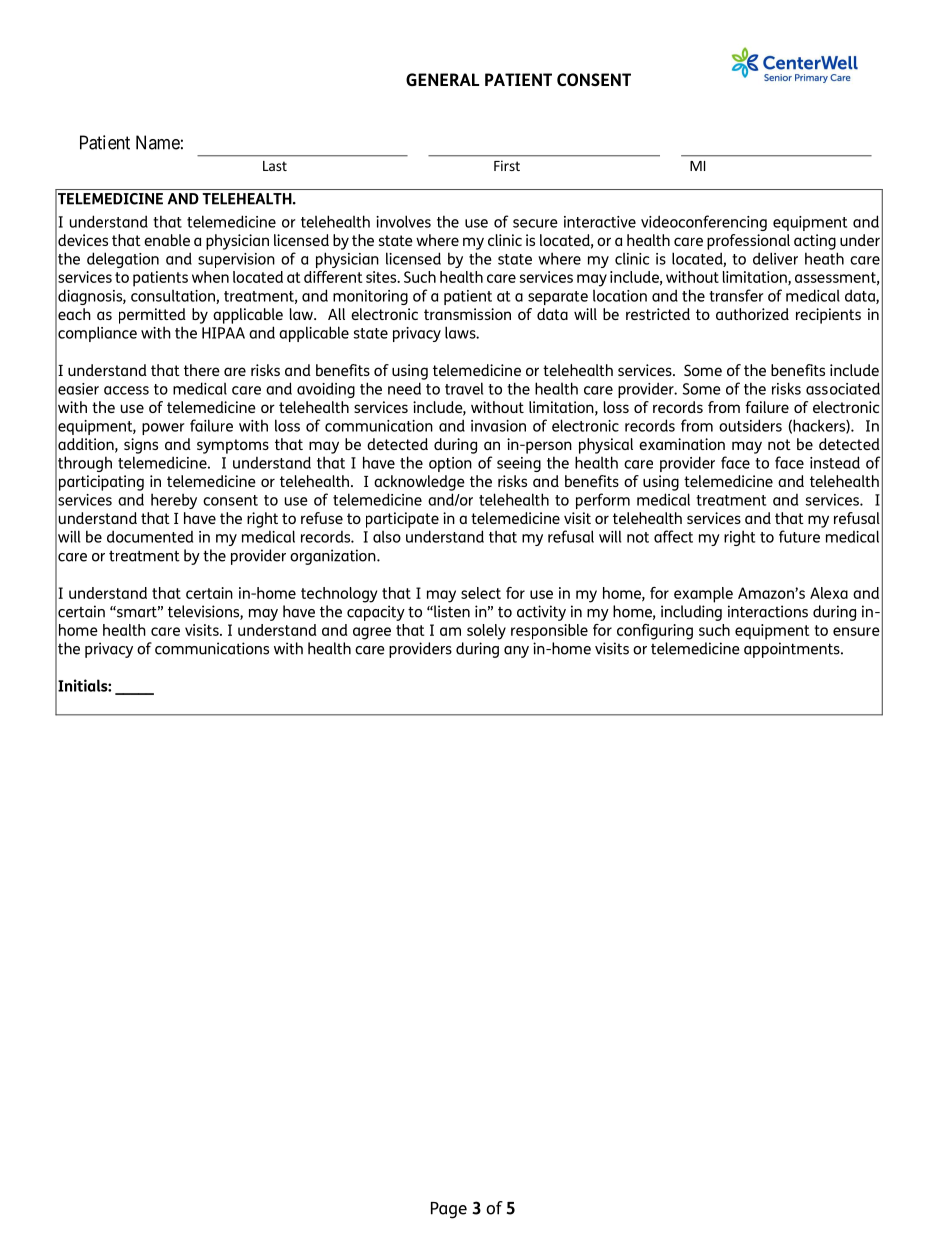 This screenshot has width=952, height=1233. What do you see at coordinates (486, 632) in the screenshot?
I see `solely` at bounding box center [486, 632].
